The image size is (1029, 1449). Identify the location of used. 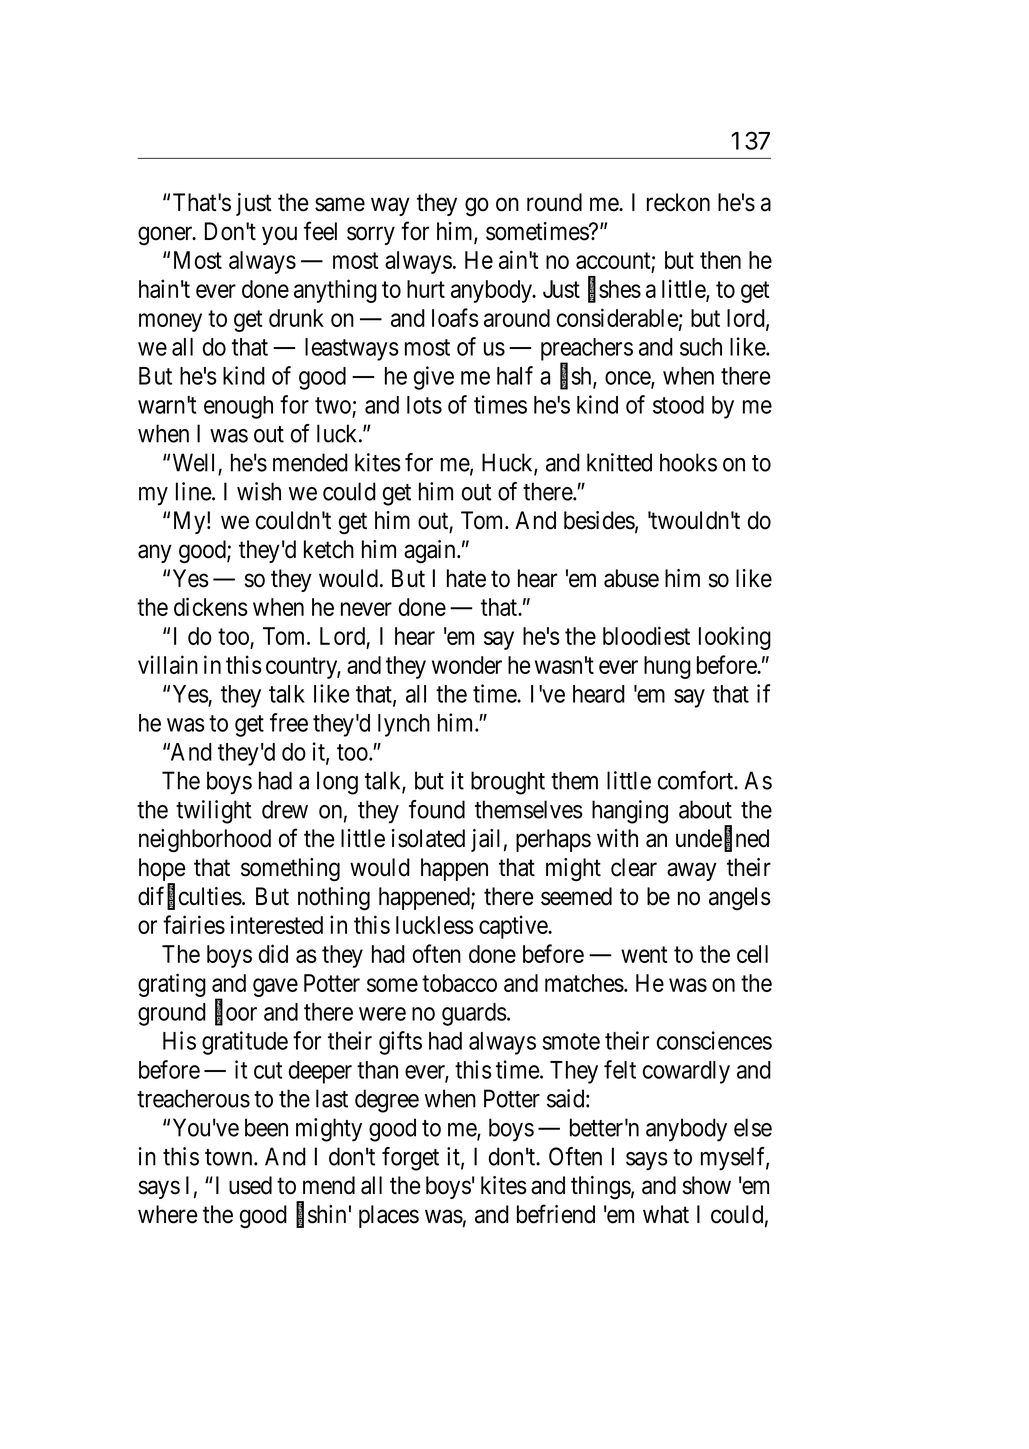
(250, 1185).
